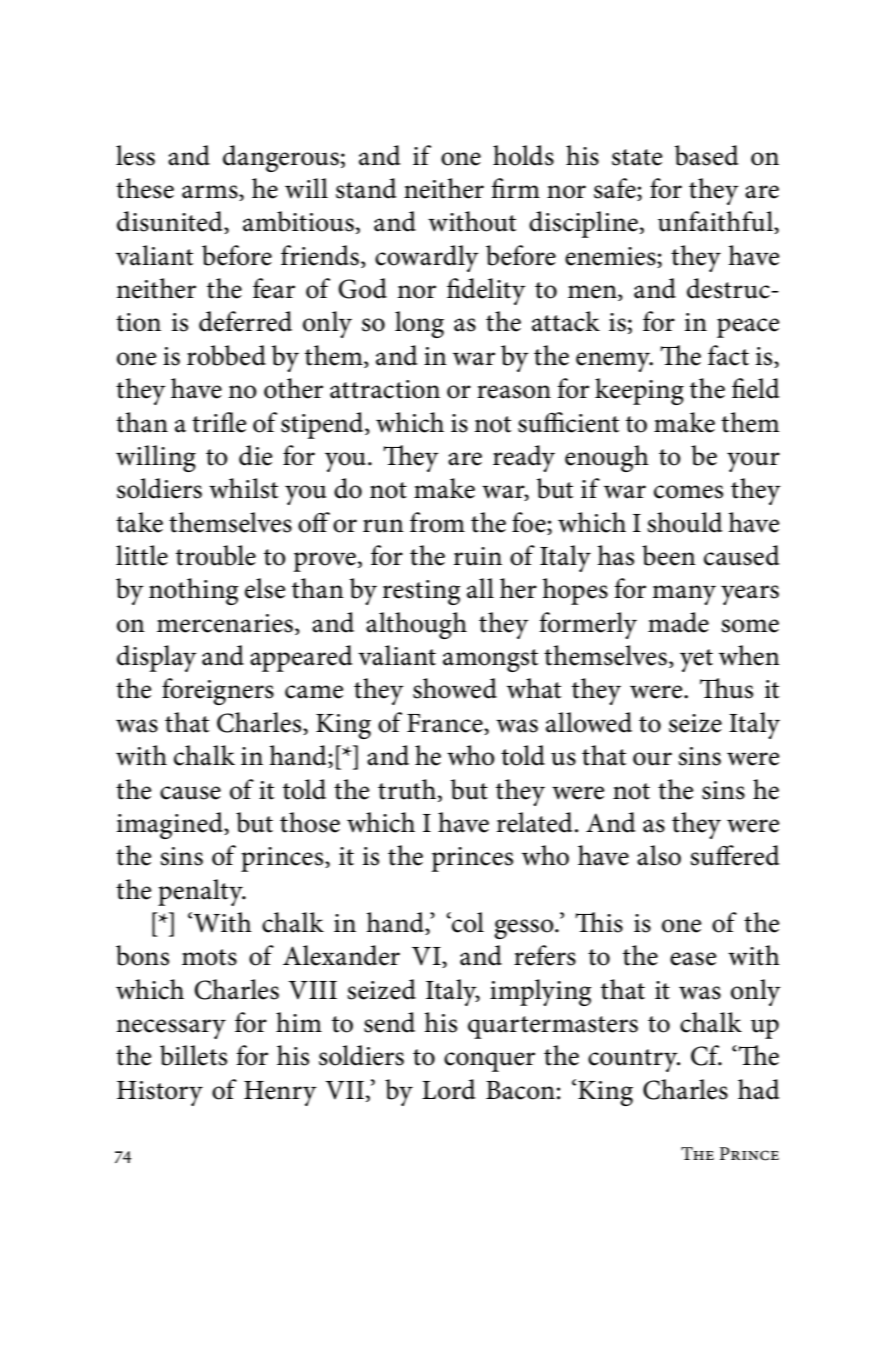  Describe the element at coordinates (448, 1089) in the page. I see `Lord` at that location.
